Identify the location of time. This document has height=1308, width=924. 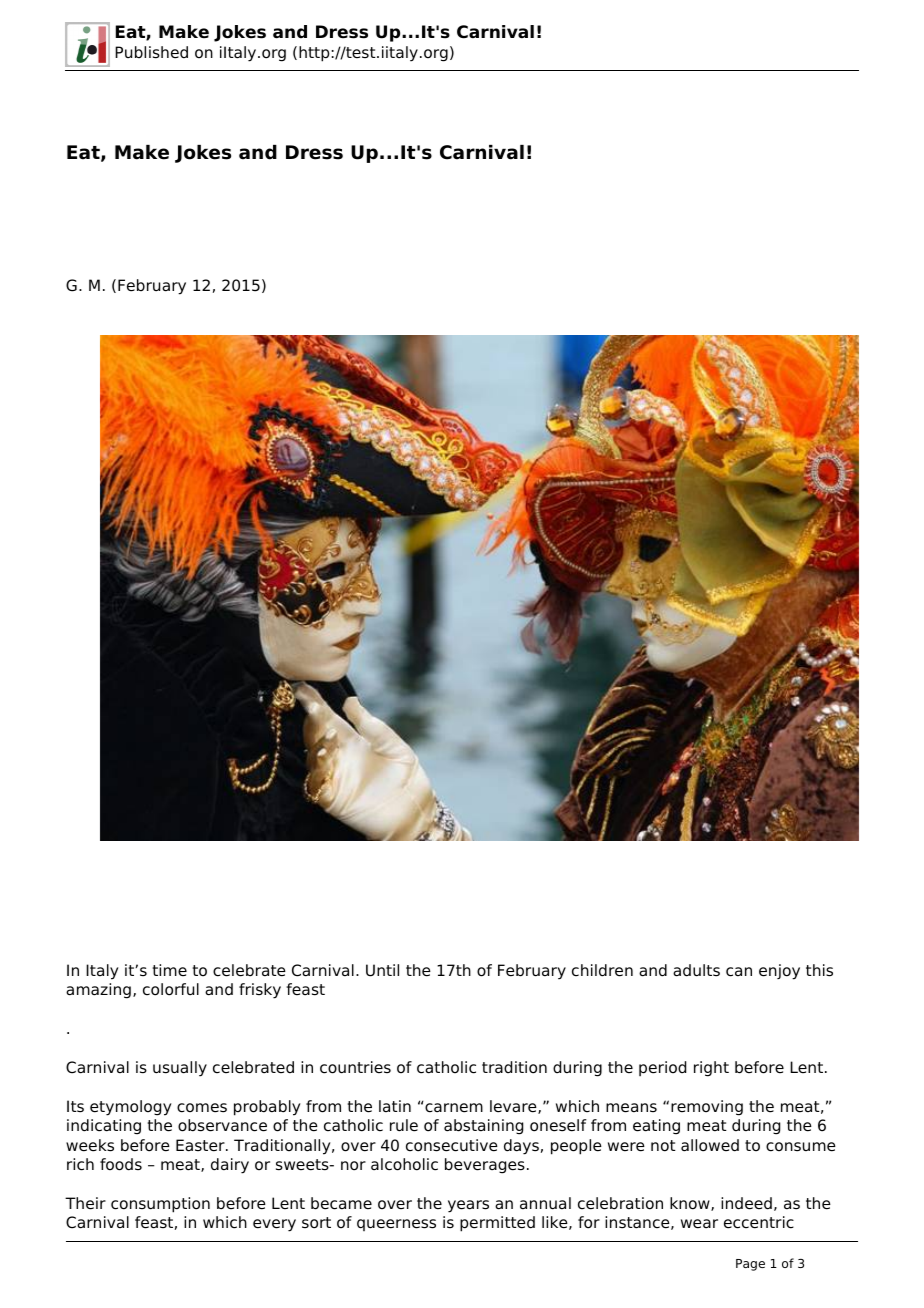
(170, 970).
